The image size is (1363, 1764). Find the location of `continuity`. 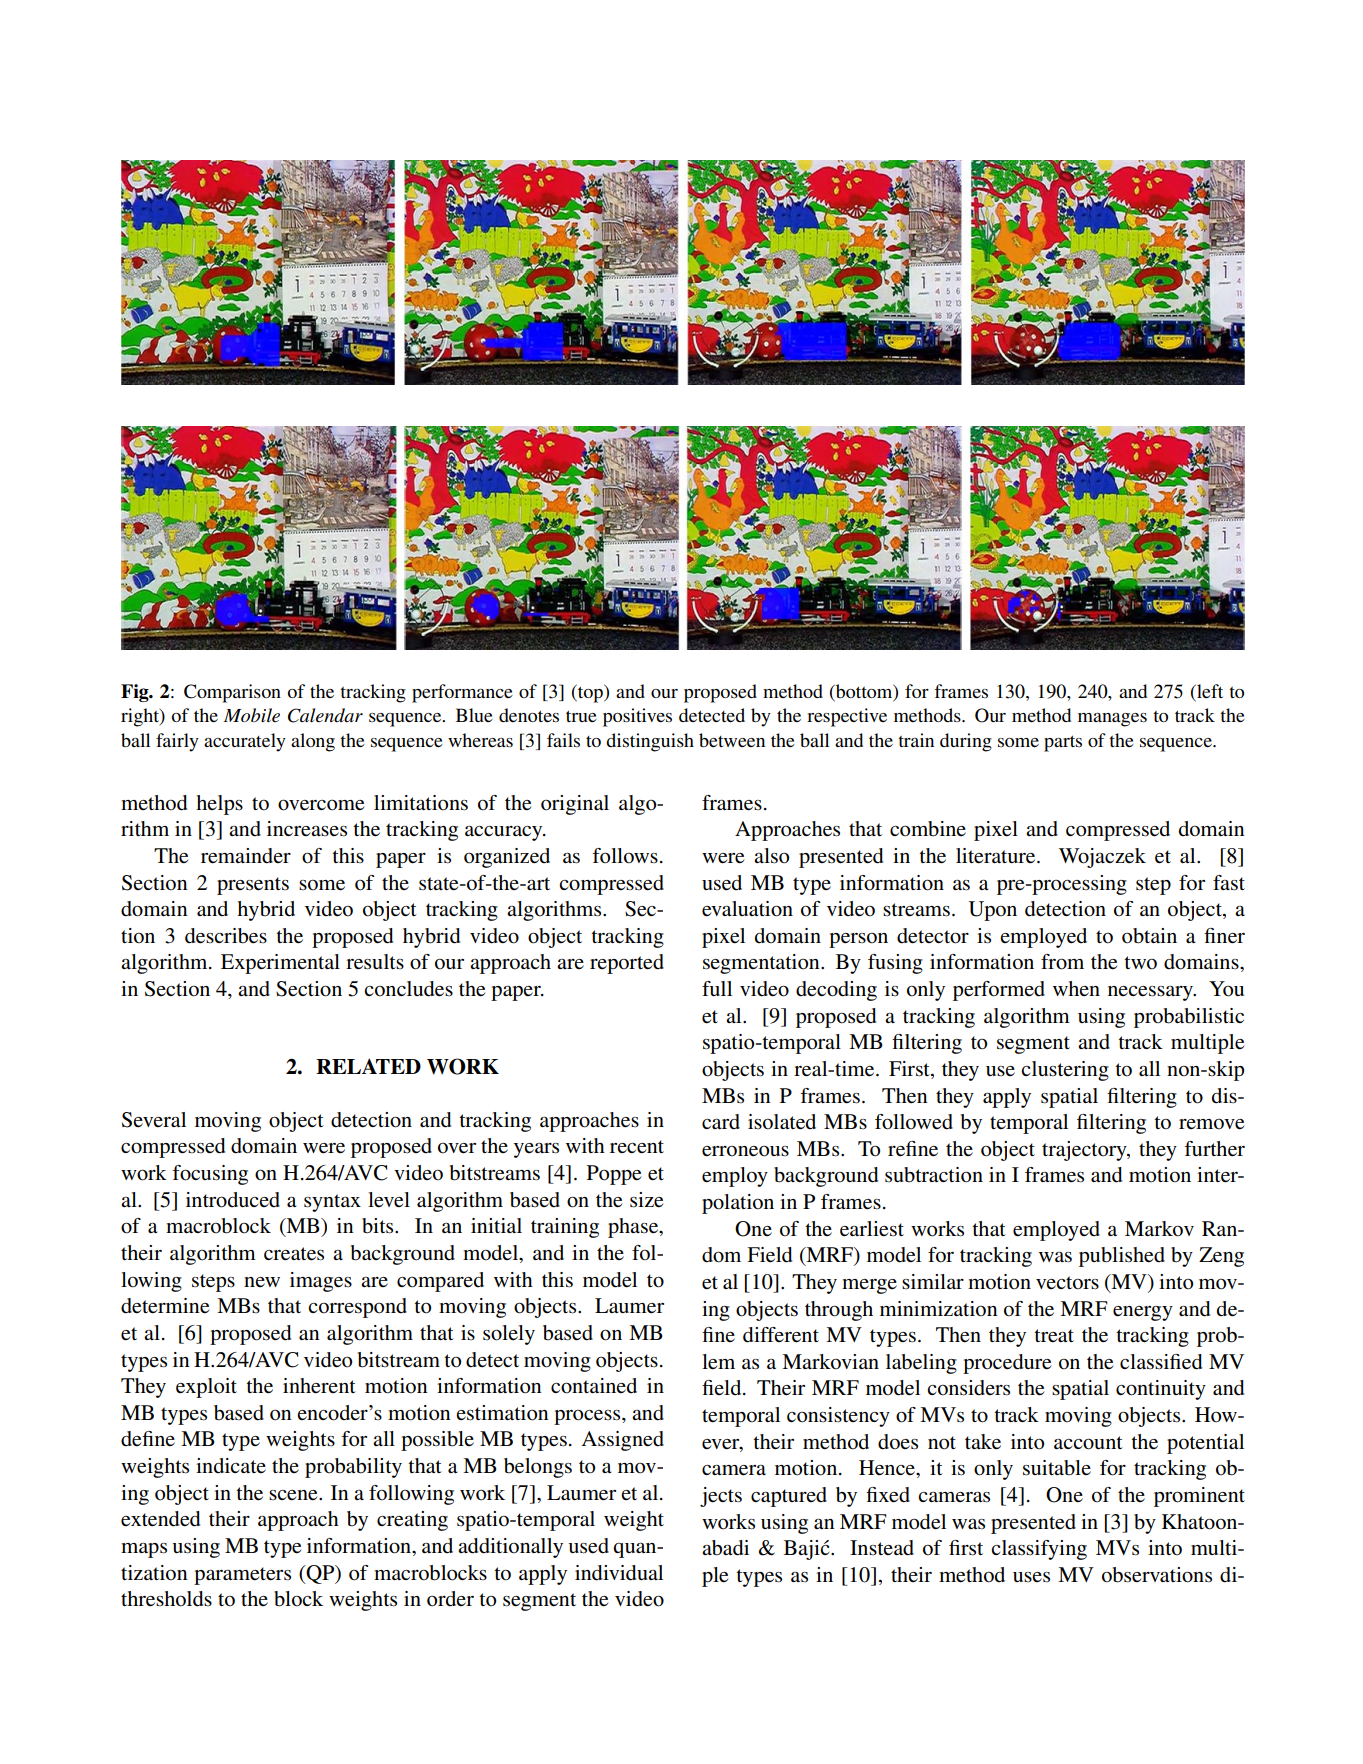

continuity is located at coordinates (1161, 1390).
